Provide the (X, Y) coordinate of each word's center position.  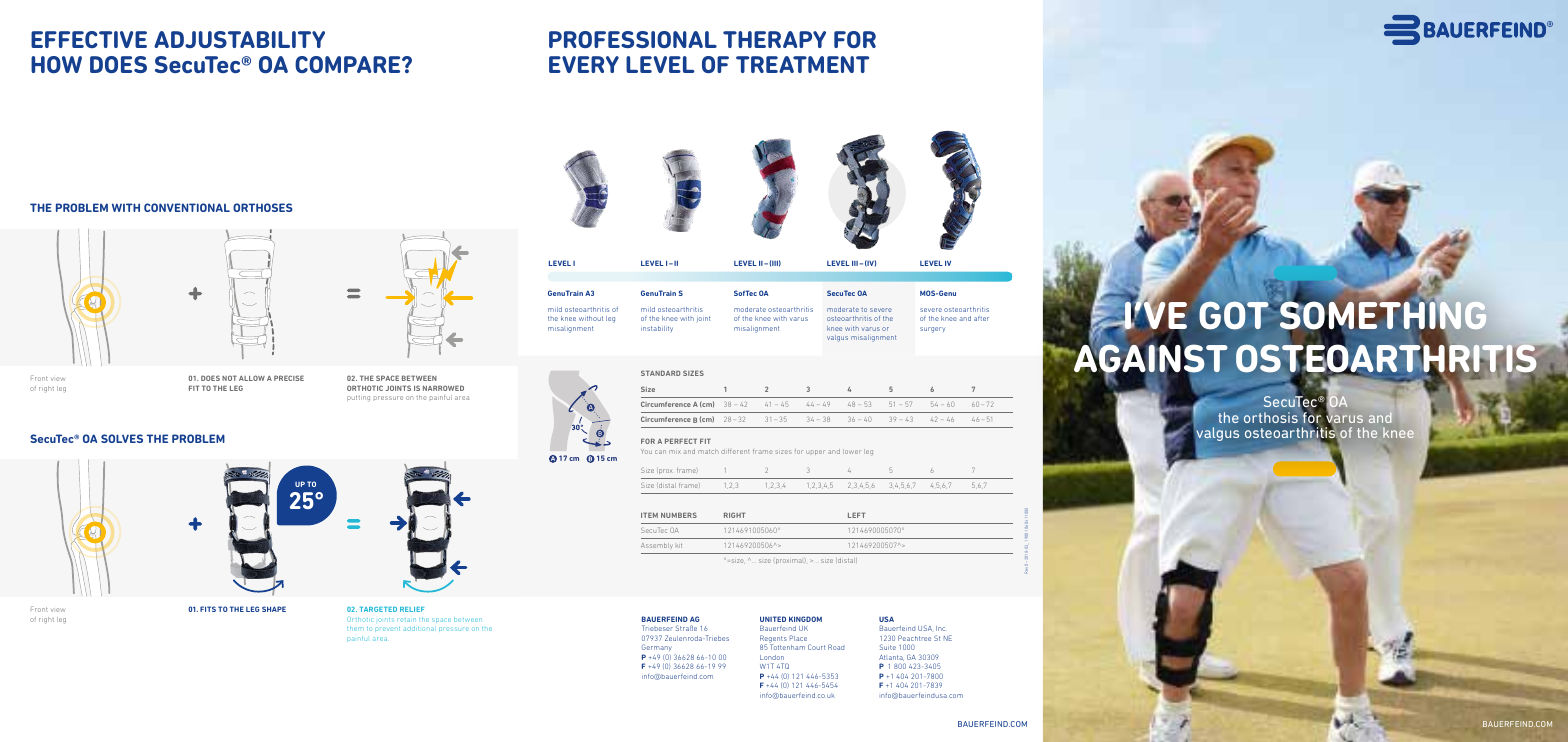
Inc (940, 628)
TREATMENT (802, 64)
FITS (208, 609)
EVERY (584, 64)
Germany (657, 649)
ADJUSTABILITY (239, 39)
